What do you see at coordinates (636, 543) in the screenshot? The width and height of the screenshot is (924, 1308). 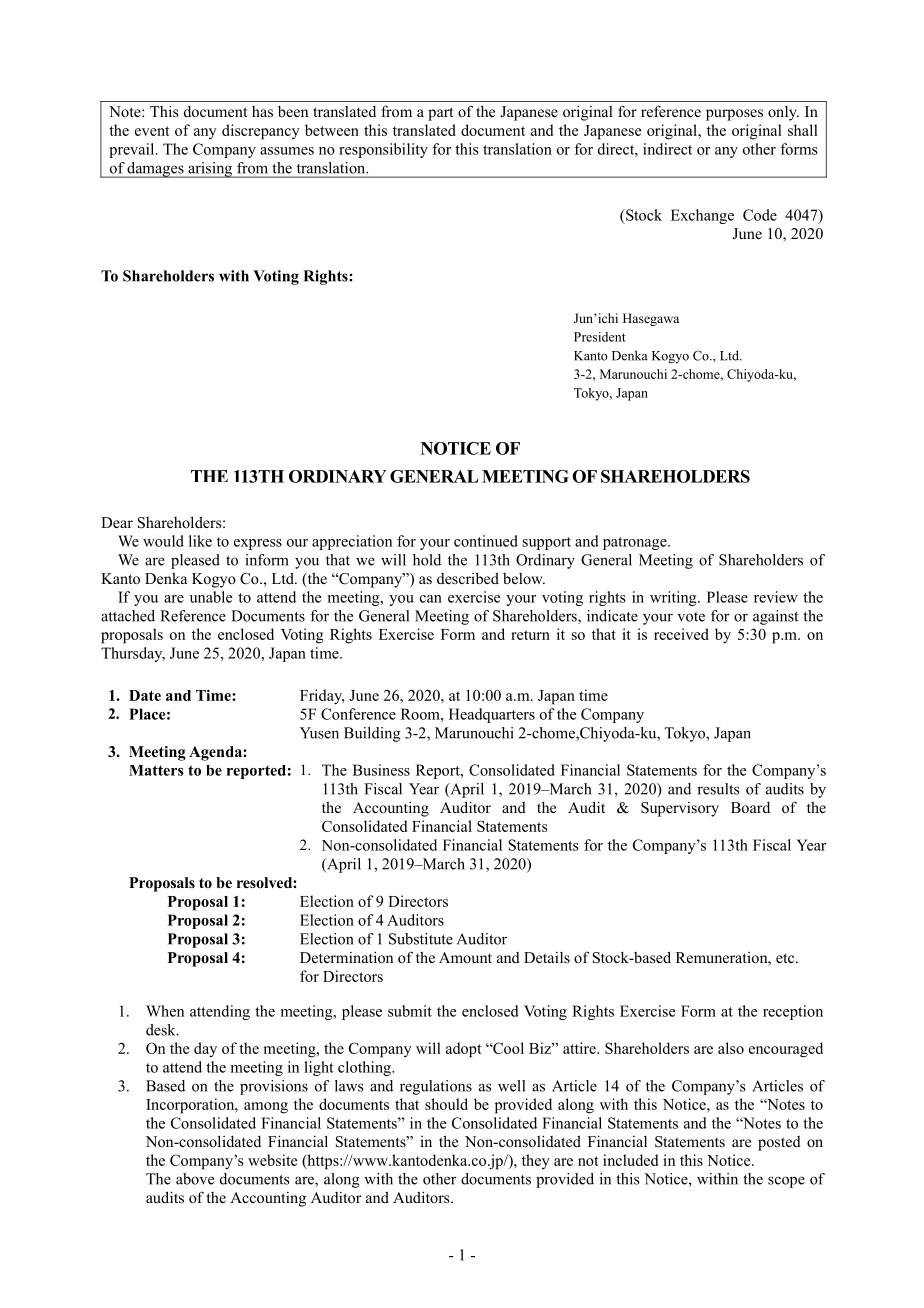 I see `patronage` at bounding box center [636, 543].
